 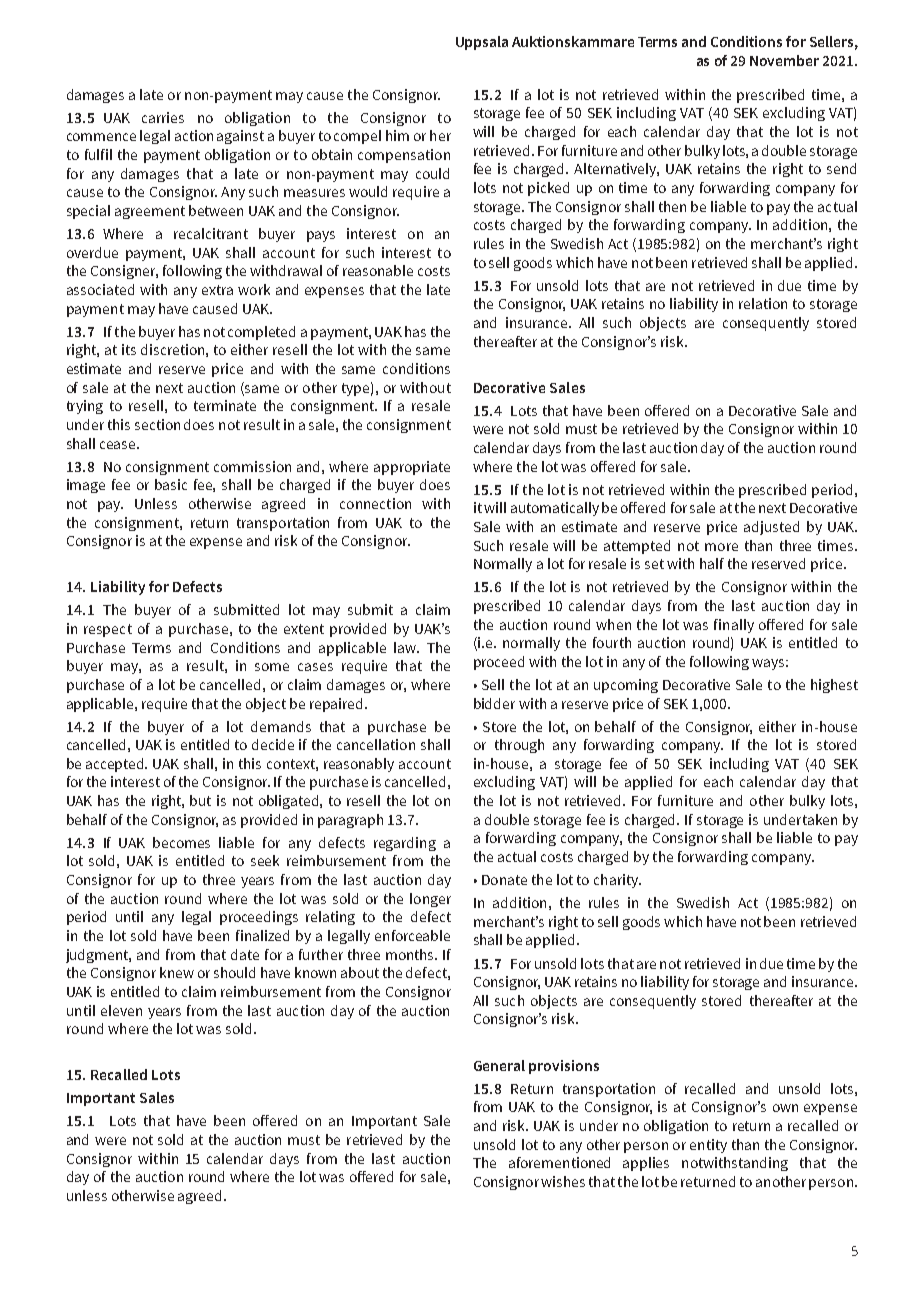 I want to click on carries, so click(x=163, y=117).
